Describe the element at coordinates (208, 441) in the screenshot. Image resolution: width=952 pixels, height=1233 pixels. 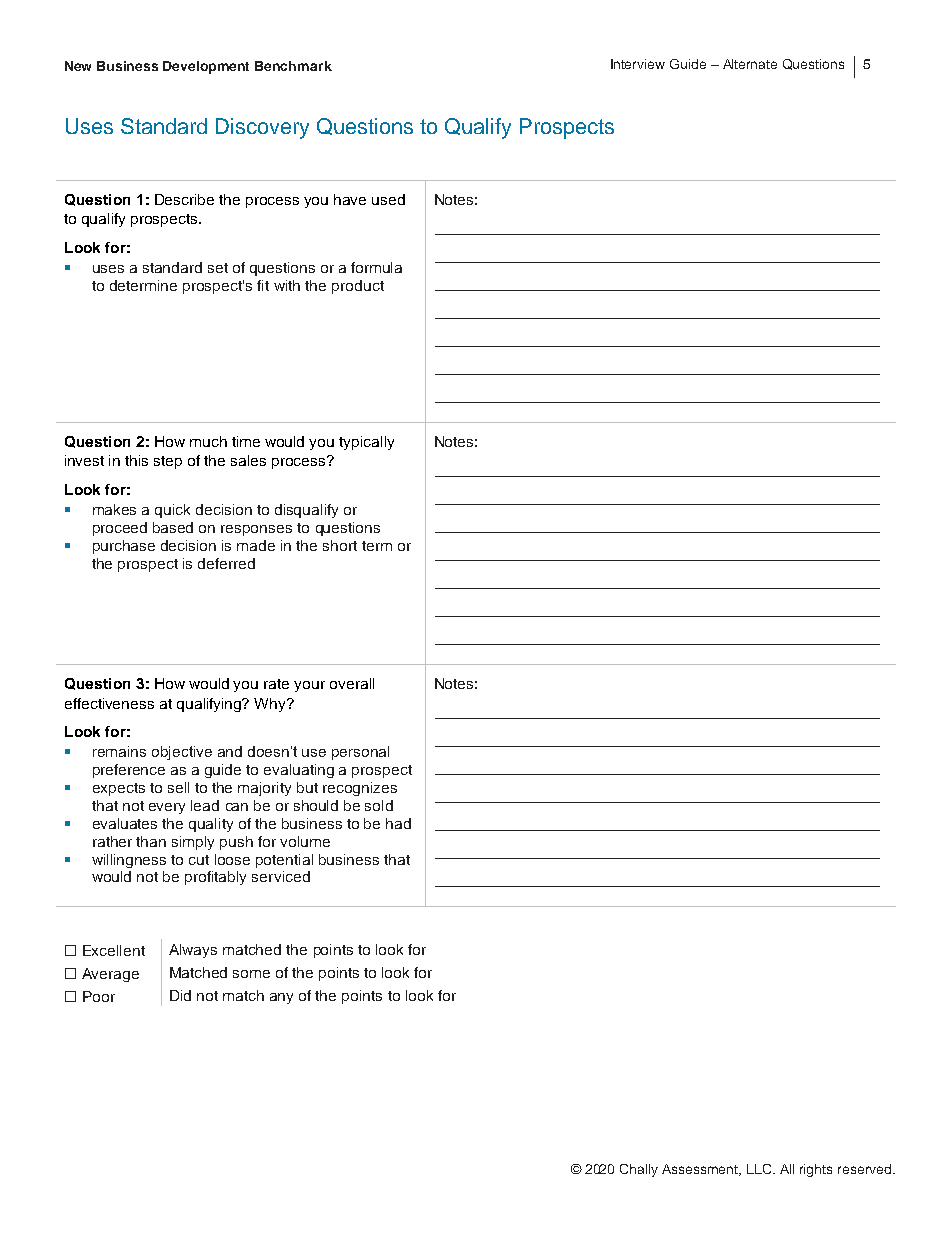
I see `much` at that location.
